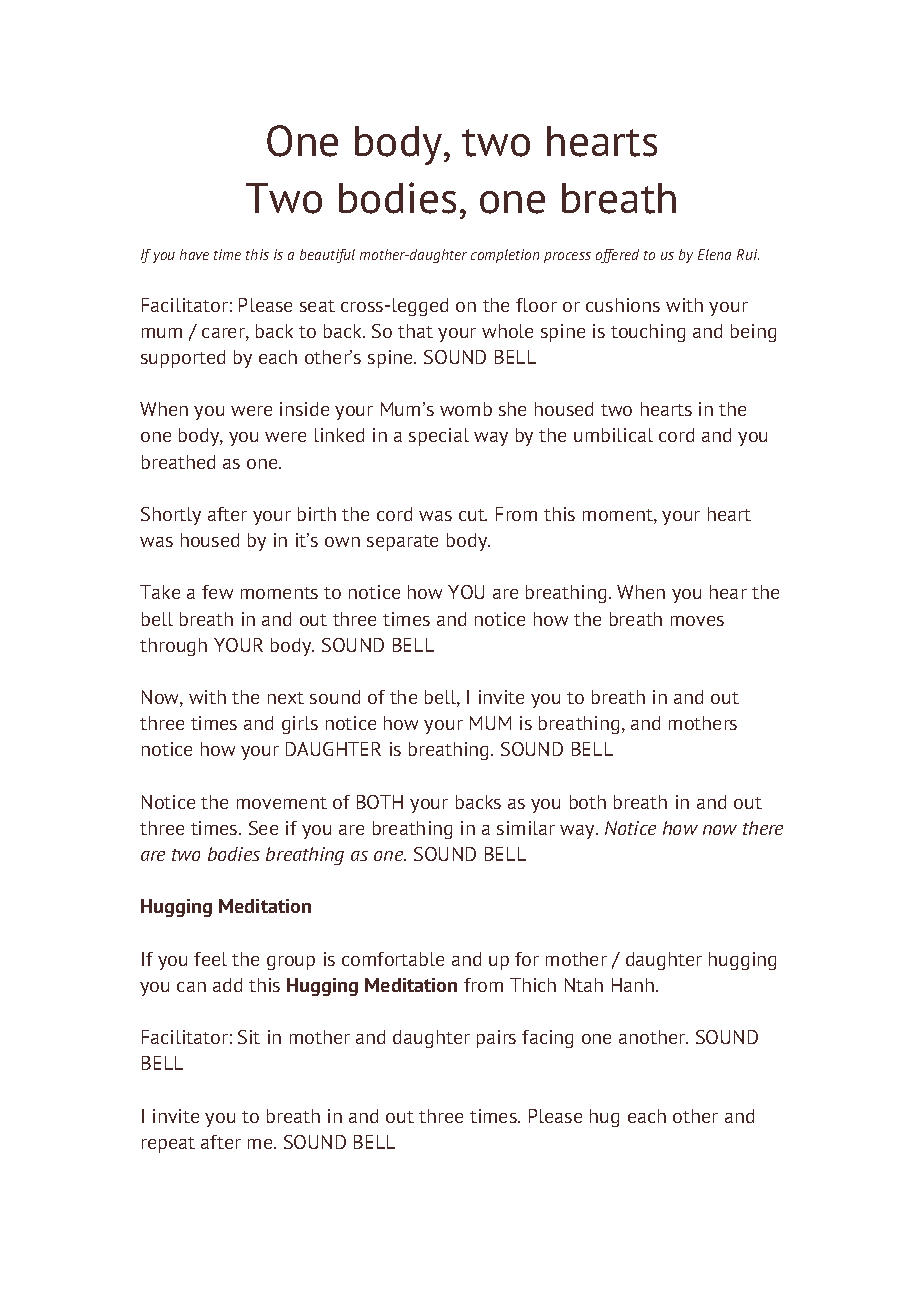 The height and width of the document is (1308, 924). What do you see at coordinates (473, 515) in the document?
I see `cut` at bounding box center [473, 515].
